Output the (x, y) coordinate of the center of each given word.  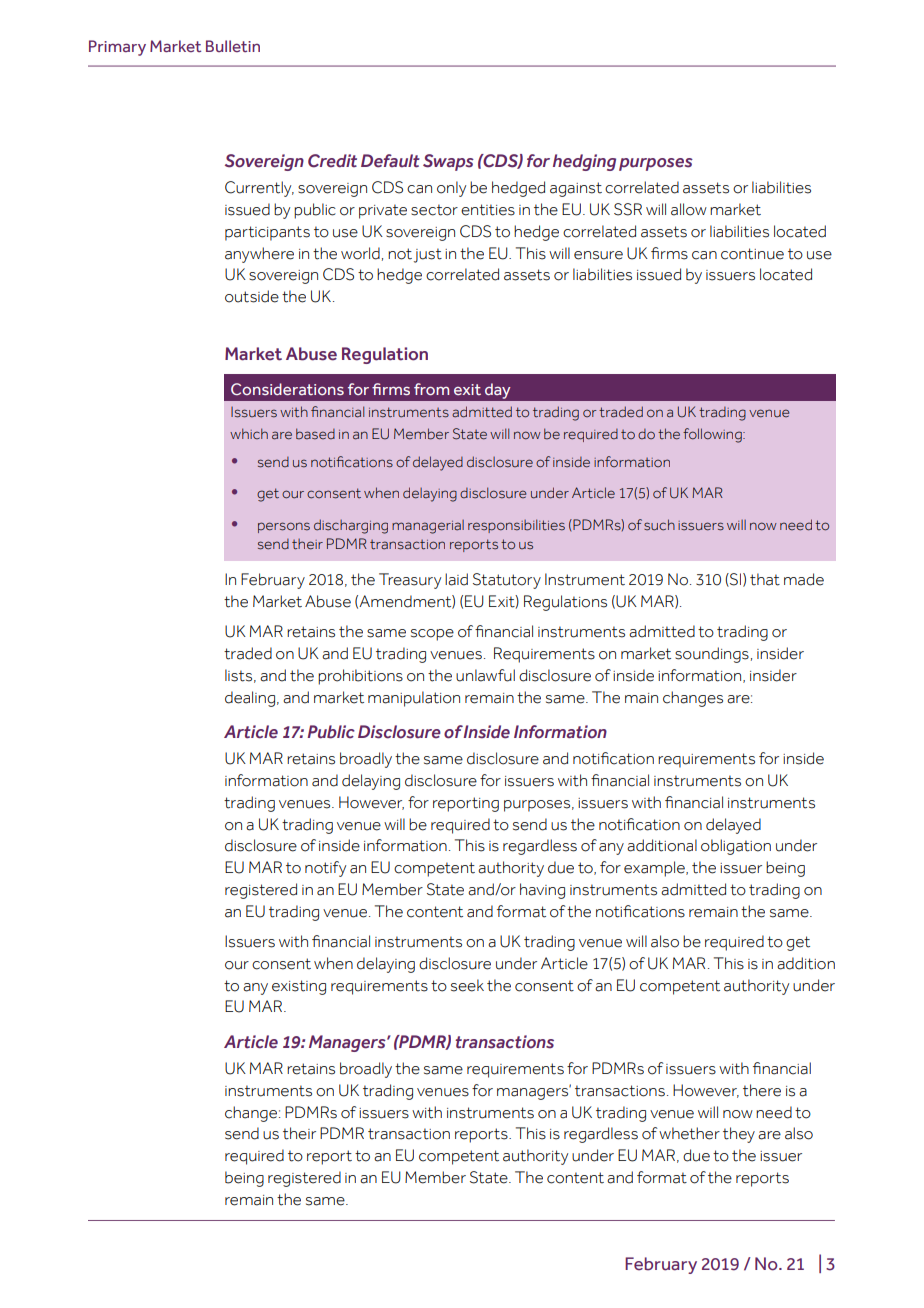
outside (252, 296)
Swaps (448, 162)
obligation (736, 847)
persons (284, 527)
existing (299, 987)
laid (456, 579)
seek (467, 985)
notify (325, 869)
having (542, 891)
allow (689, 209)
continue (752, 254)
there (762, 1090)
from (431, 389)
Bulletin (233, 46)
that (765, 579)
